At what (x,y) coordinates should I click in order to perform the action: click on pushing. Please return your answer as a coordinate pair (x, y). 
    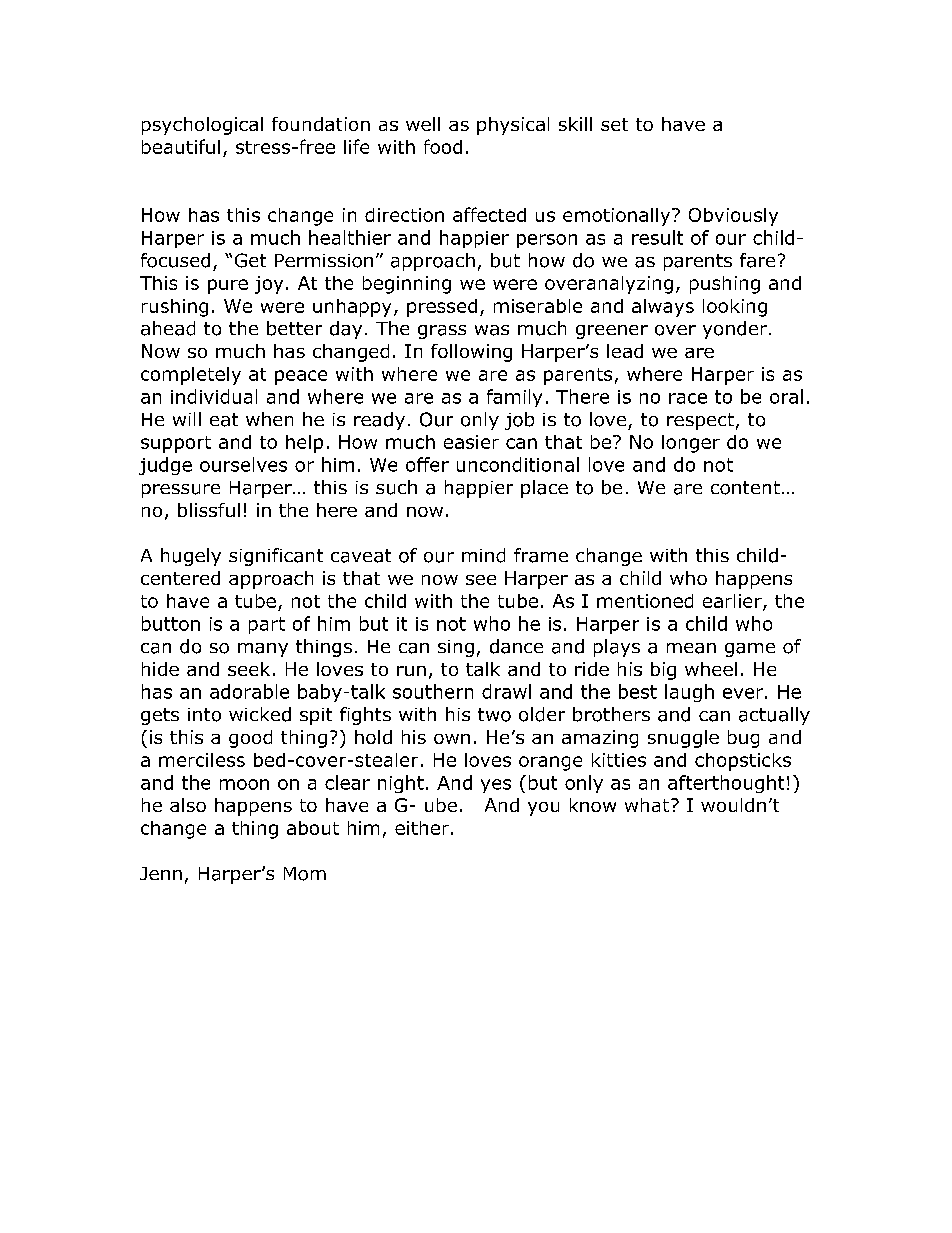
    Looking at the image, I should click on (725, 285).
